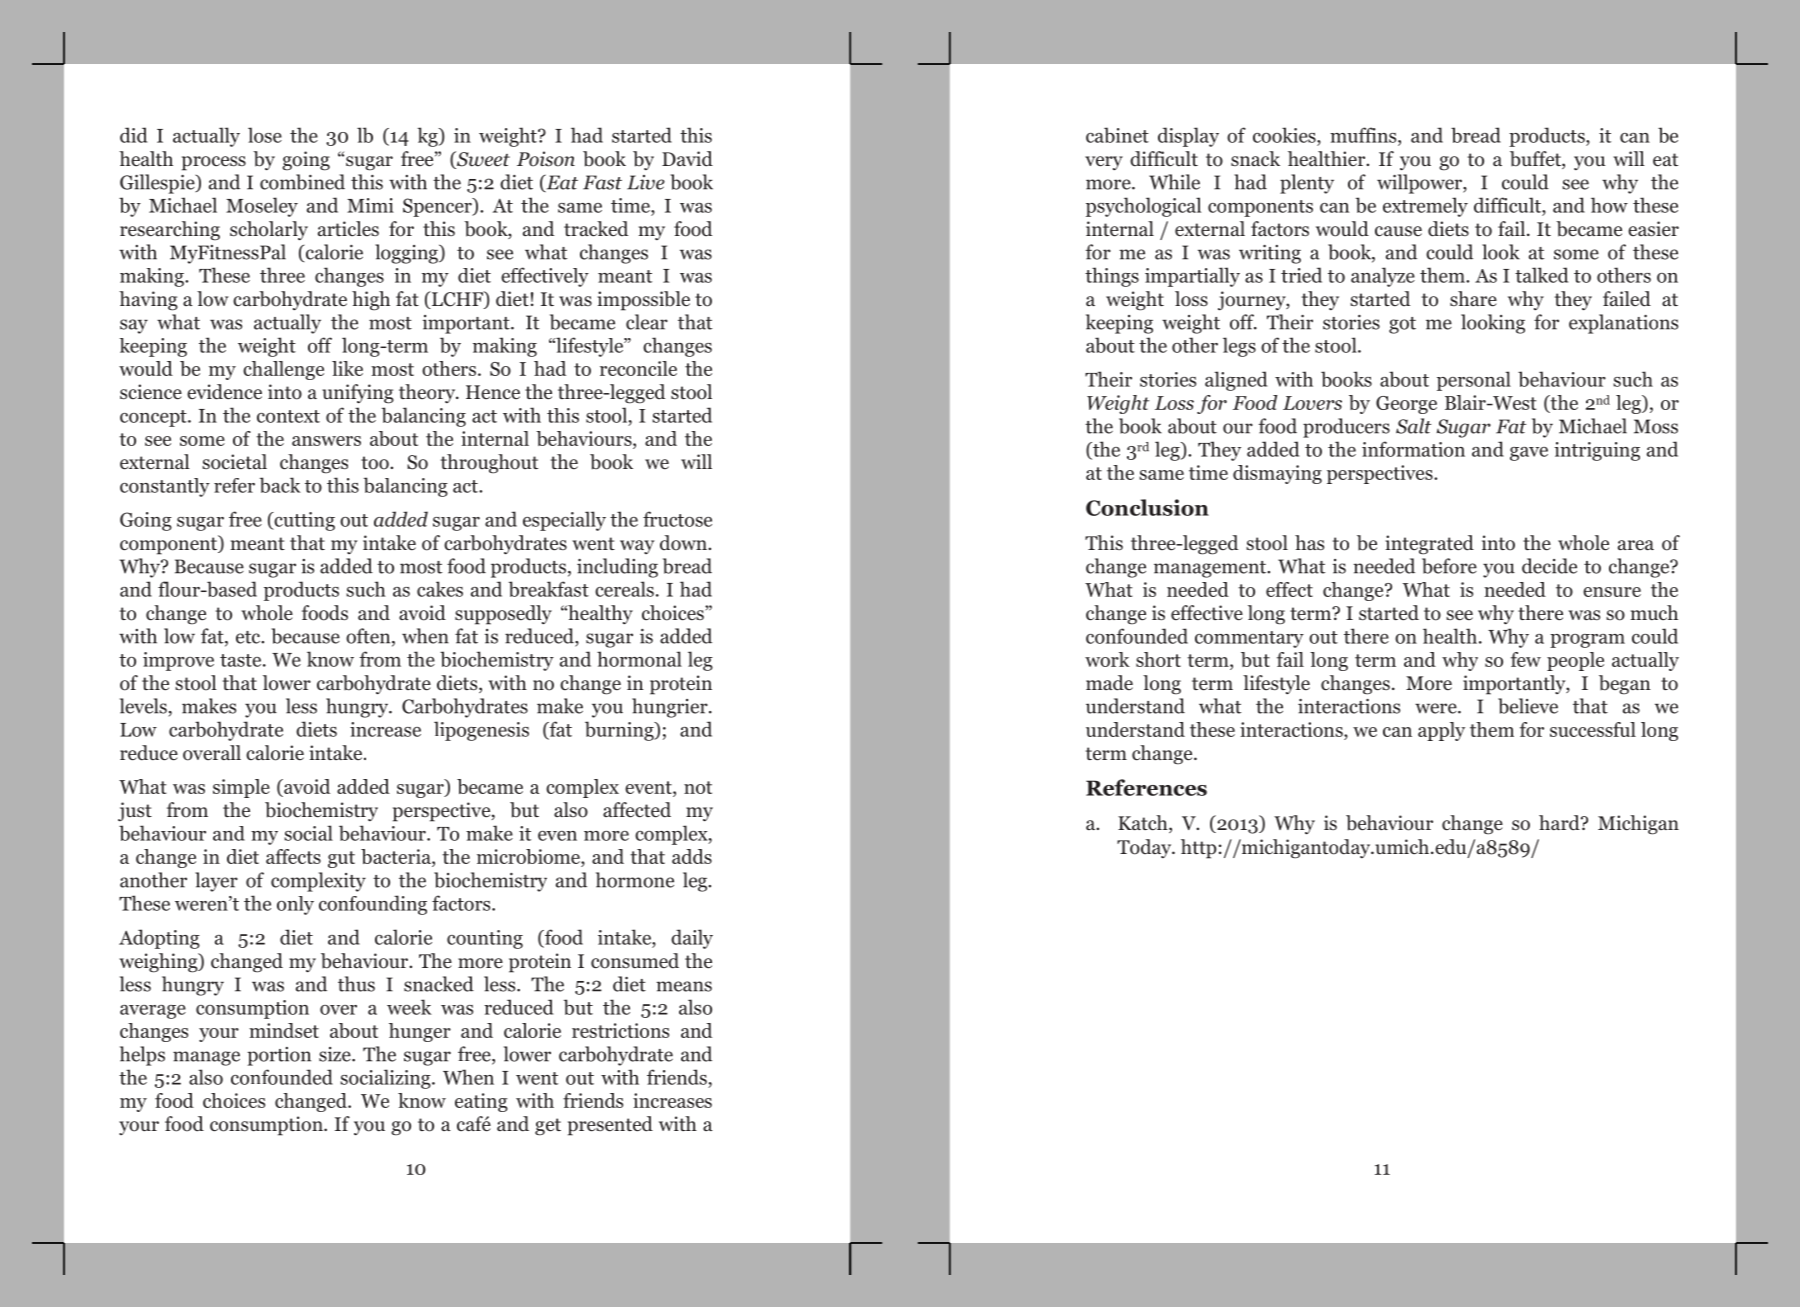  Describe the element at coordinates (279, 1056) in the page. I see `portion` at that location.
